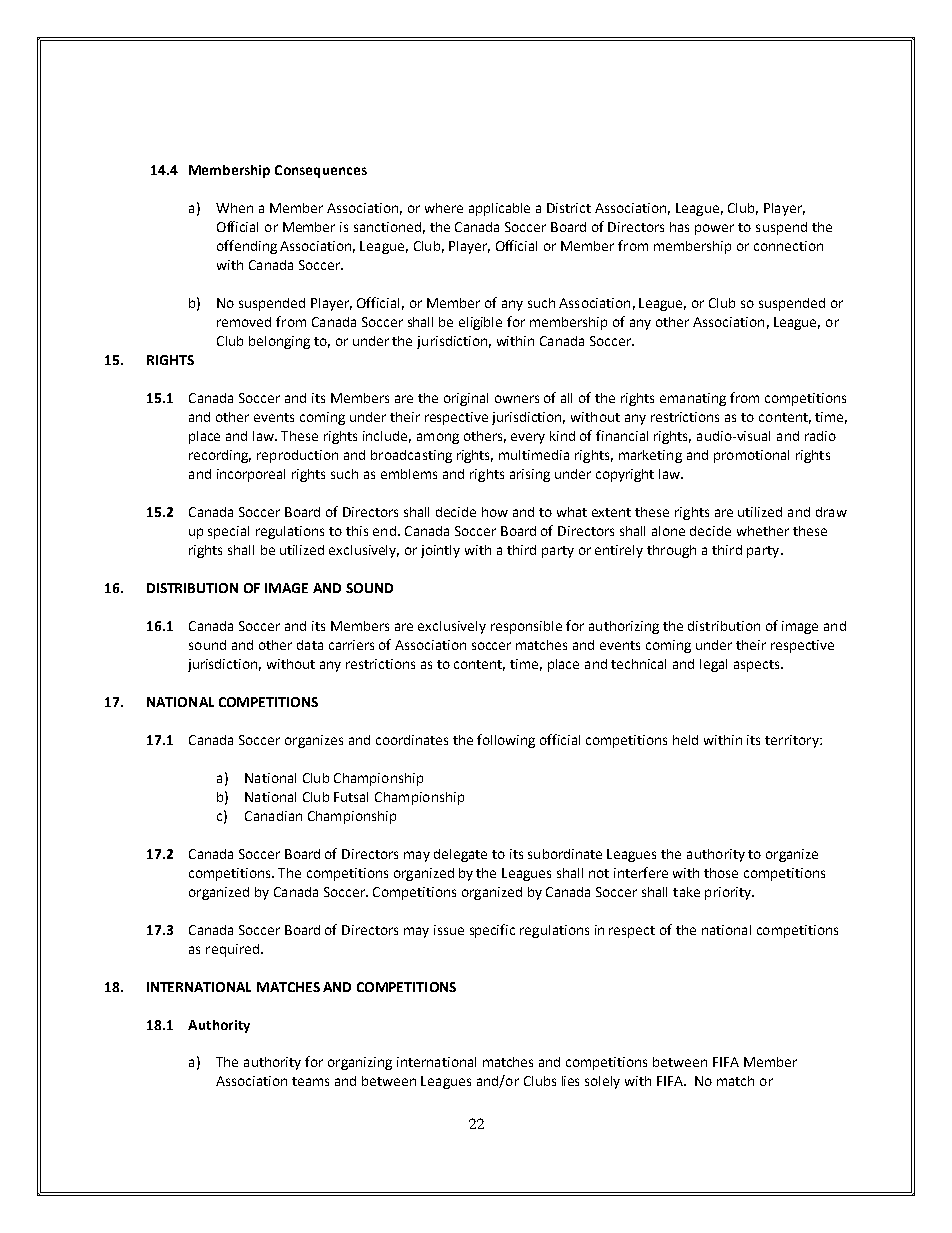 This screenshot has width=952, height=1233. I want to click on applicable, so click(499, 209).
